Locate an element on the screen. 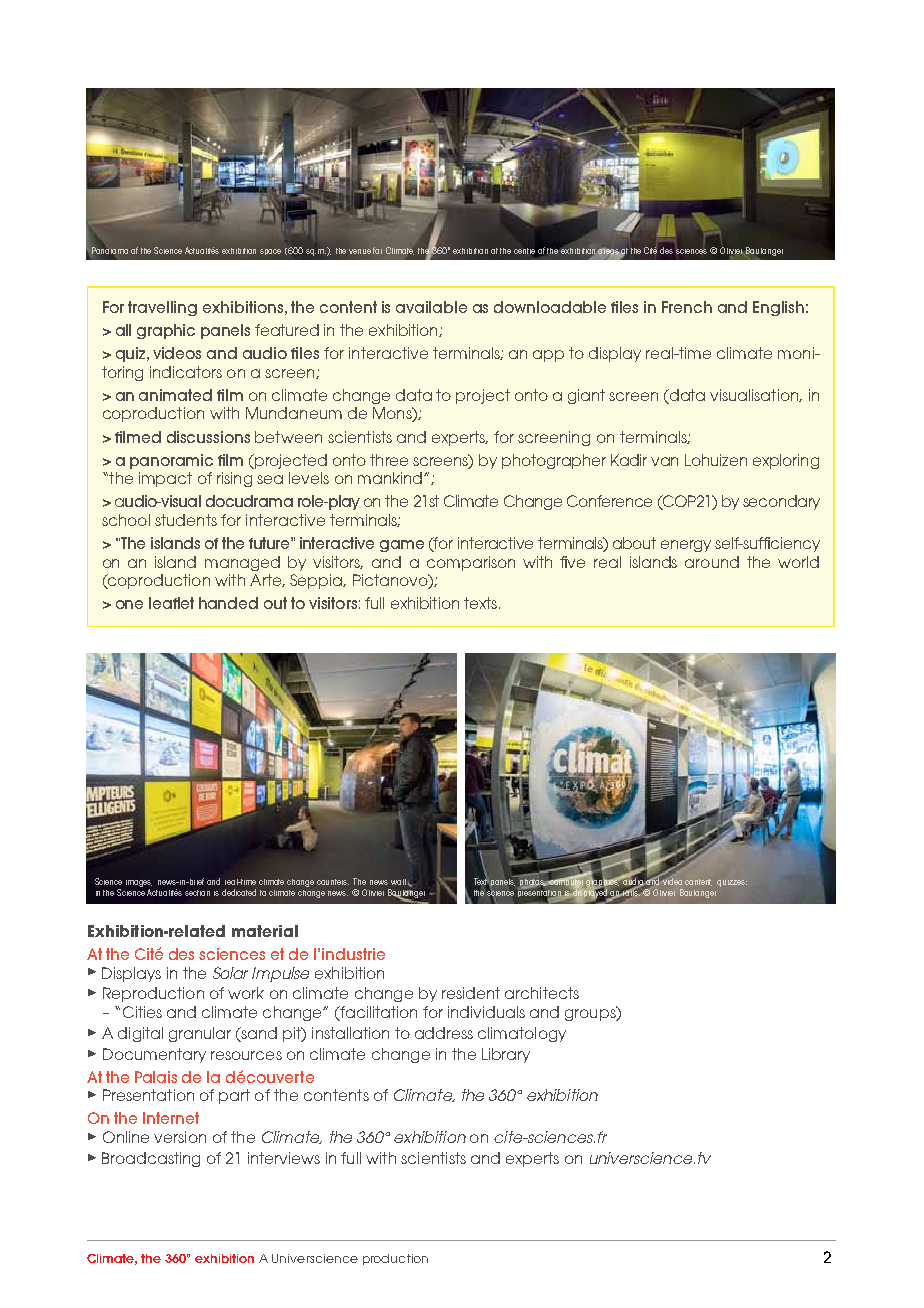  section is located at coordinates (197, 893).
